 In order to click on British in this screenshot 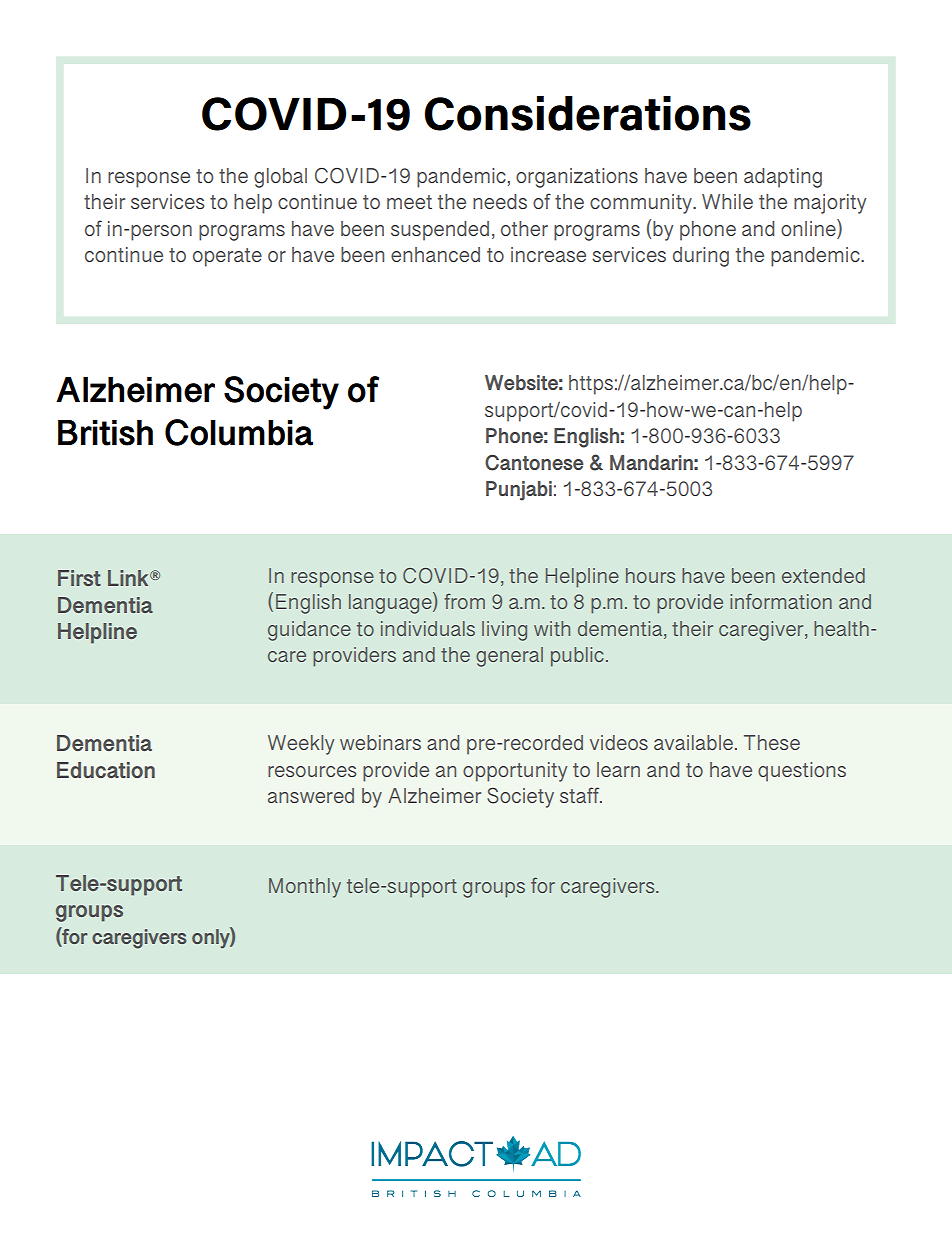, I will do `click(105, 433)`.
